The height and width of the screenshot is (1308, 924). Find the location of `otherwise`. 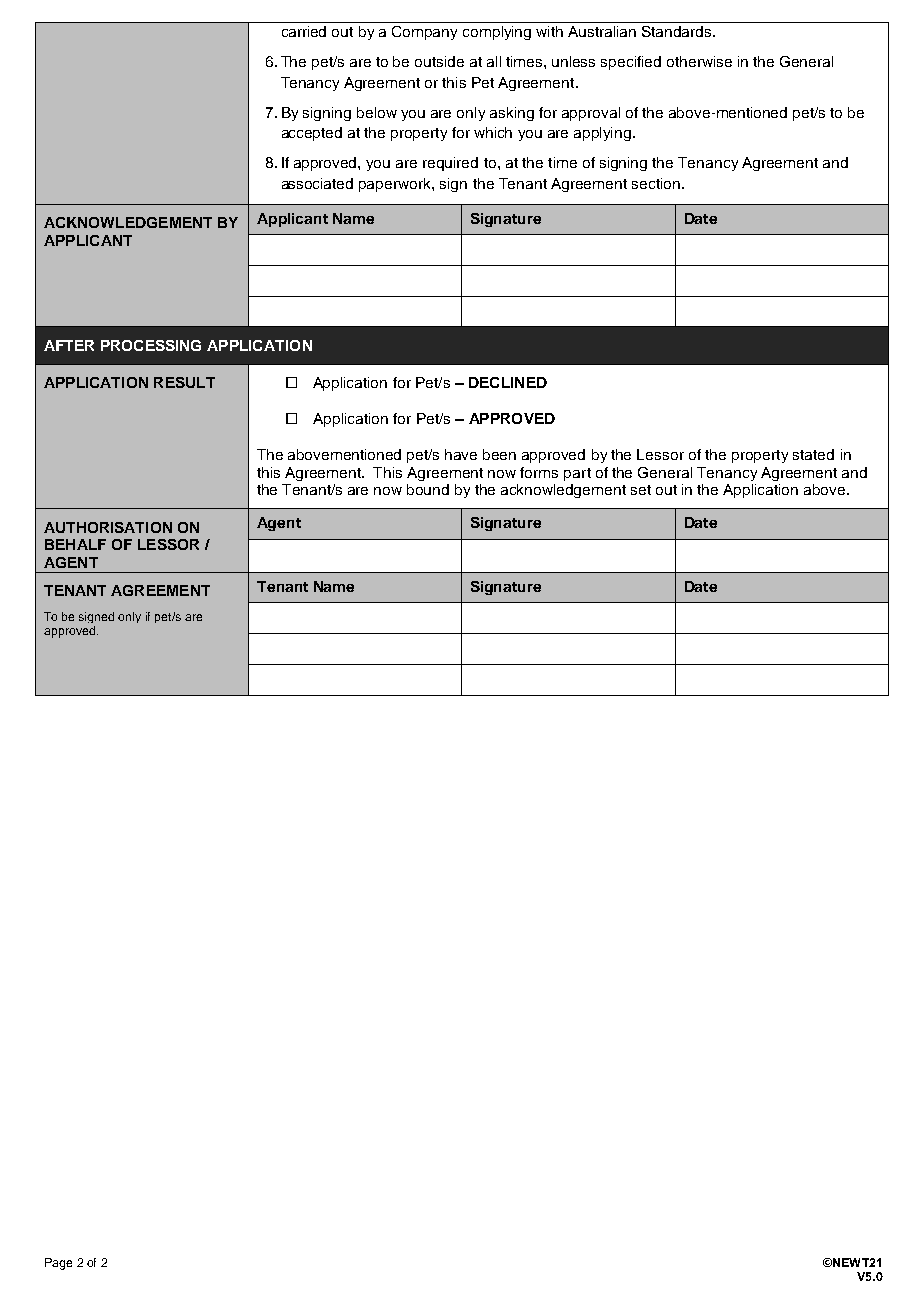

otherwise is located at coordinates (699, 61).
